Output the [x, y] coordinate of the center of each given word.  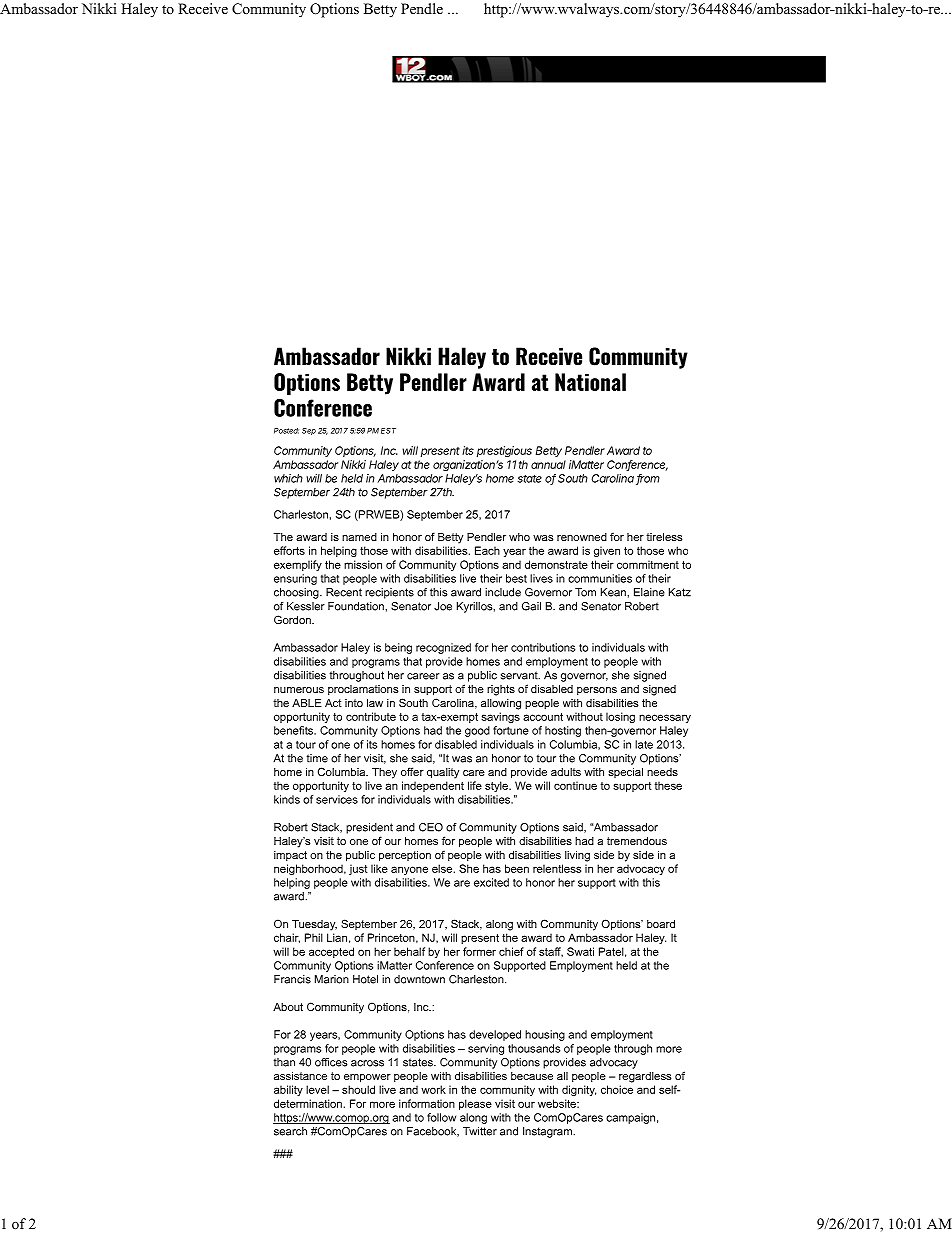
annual [548, 464]
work [433, 1089]
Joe [443, 606]
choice [617, 1089]
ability [288, 1090]
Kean [614, 592]
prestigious [504, 451]
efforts [289, 550]
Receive [203, 8]
